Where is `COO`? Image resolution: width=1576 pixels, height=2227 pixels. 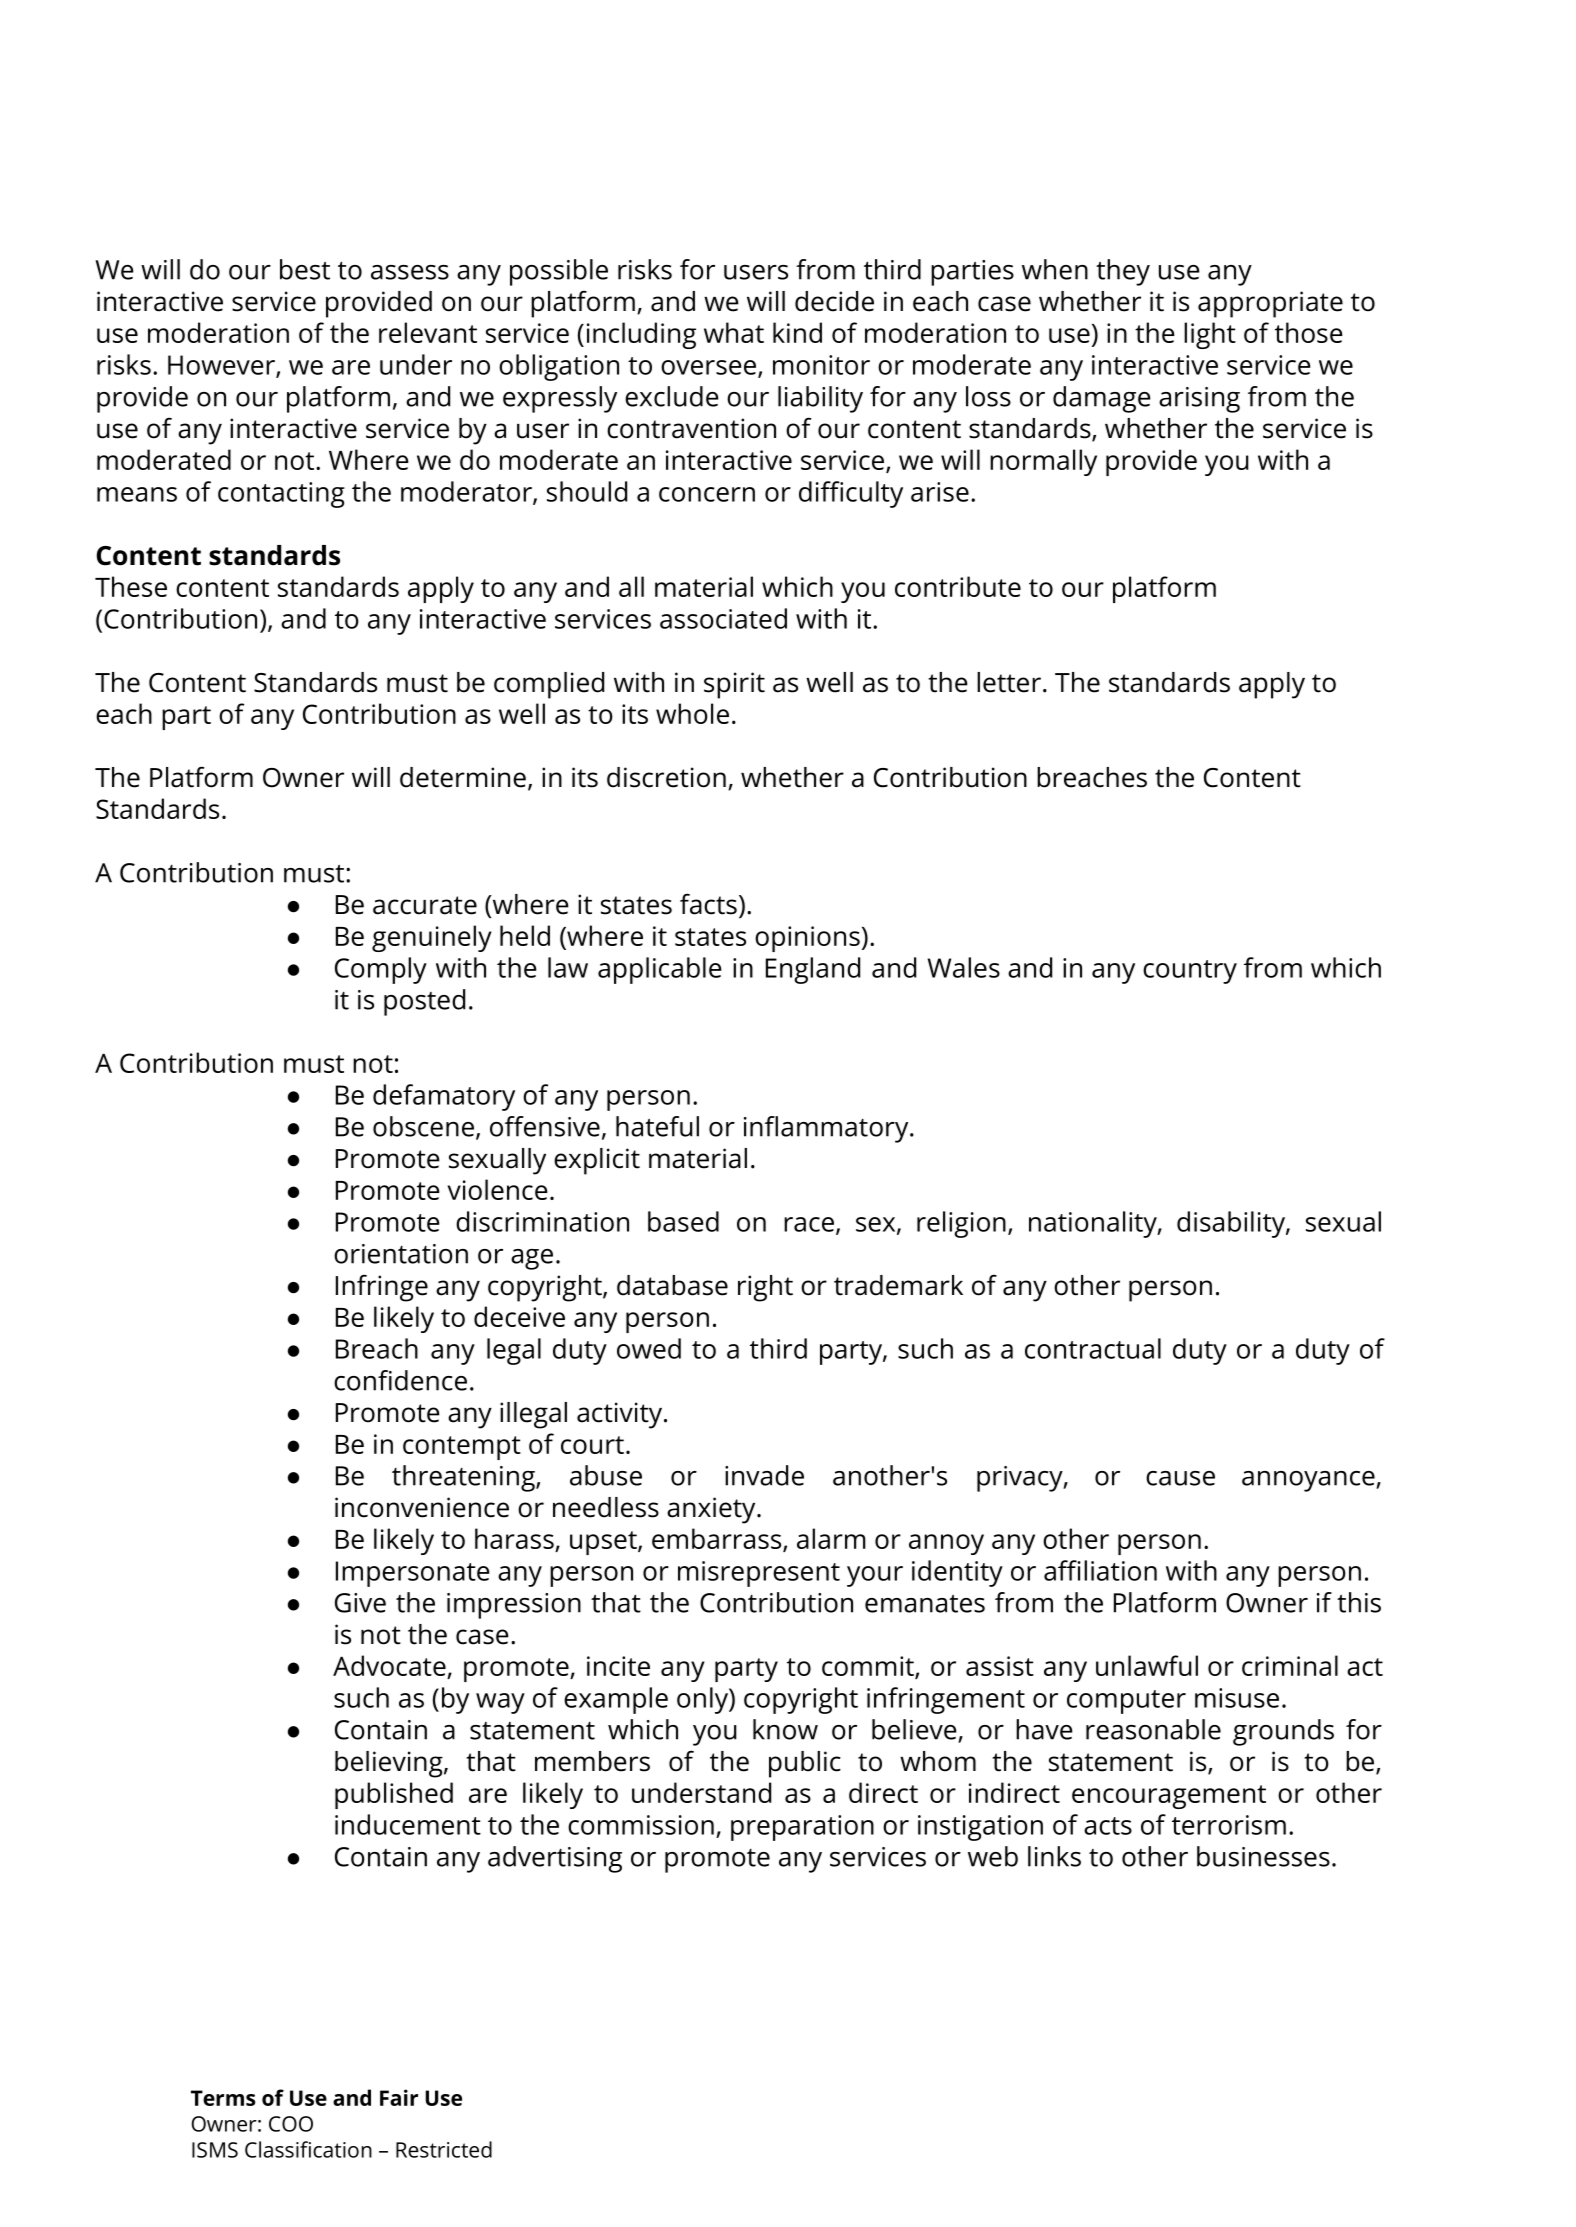
COO is located at coordinates (291, 2124).
